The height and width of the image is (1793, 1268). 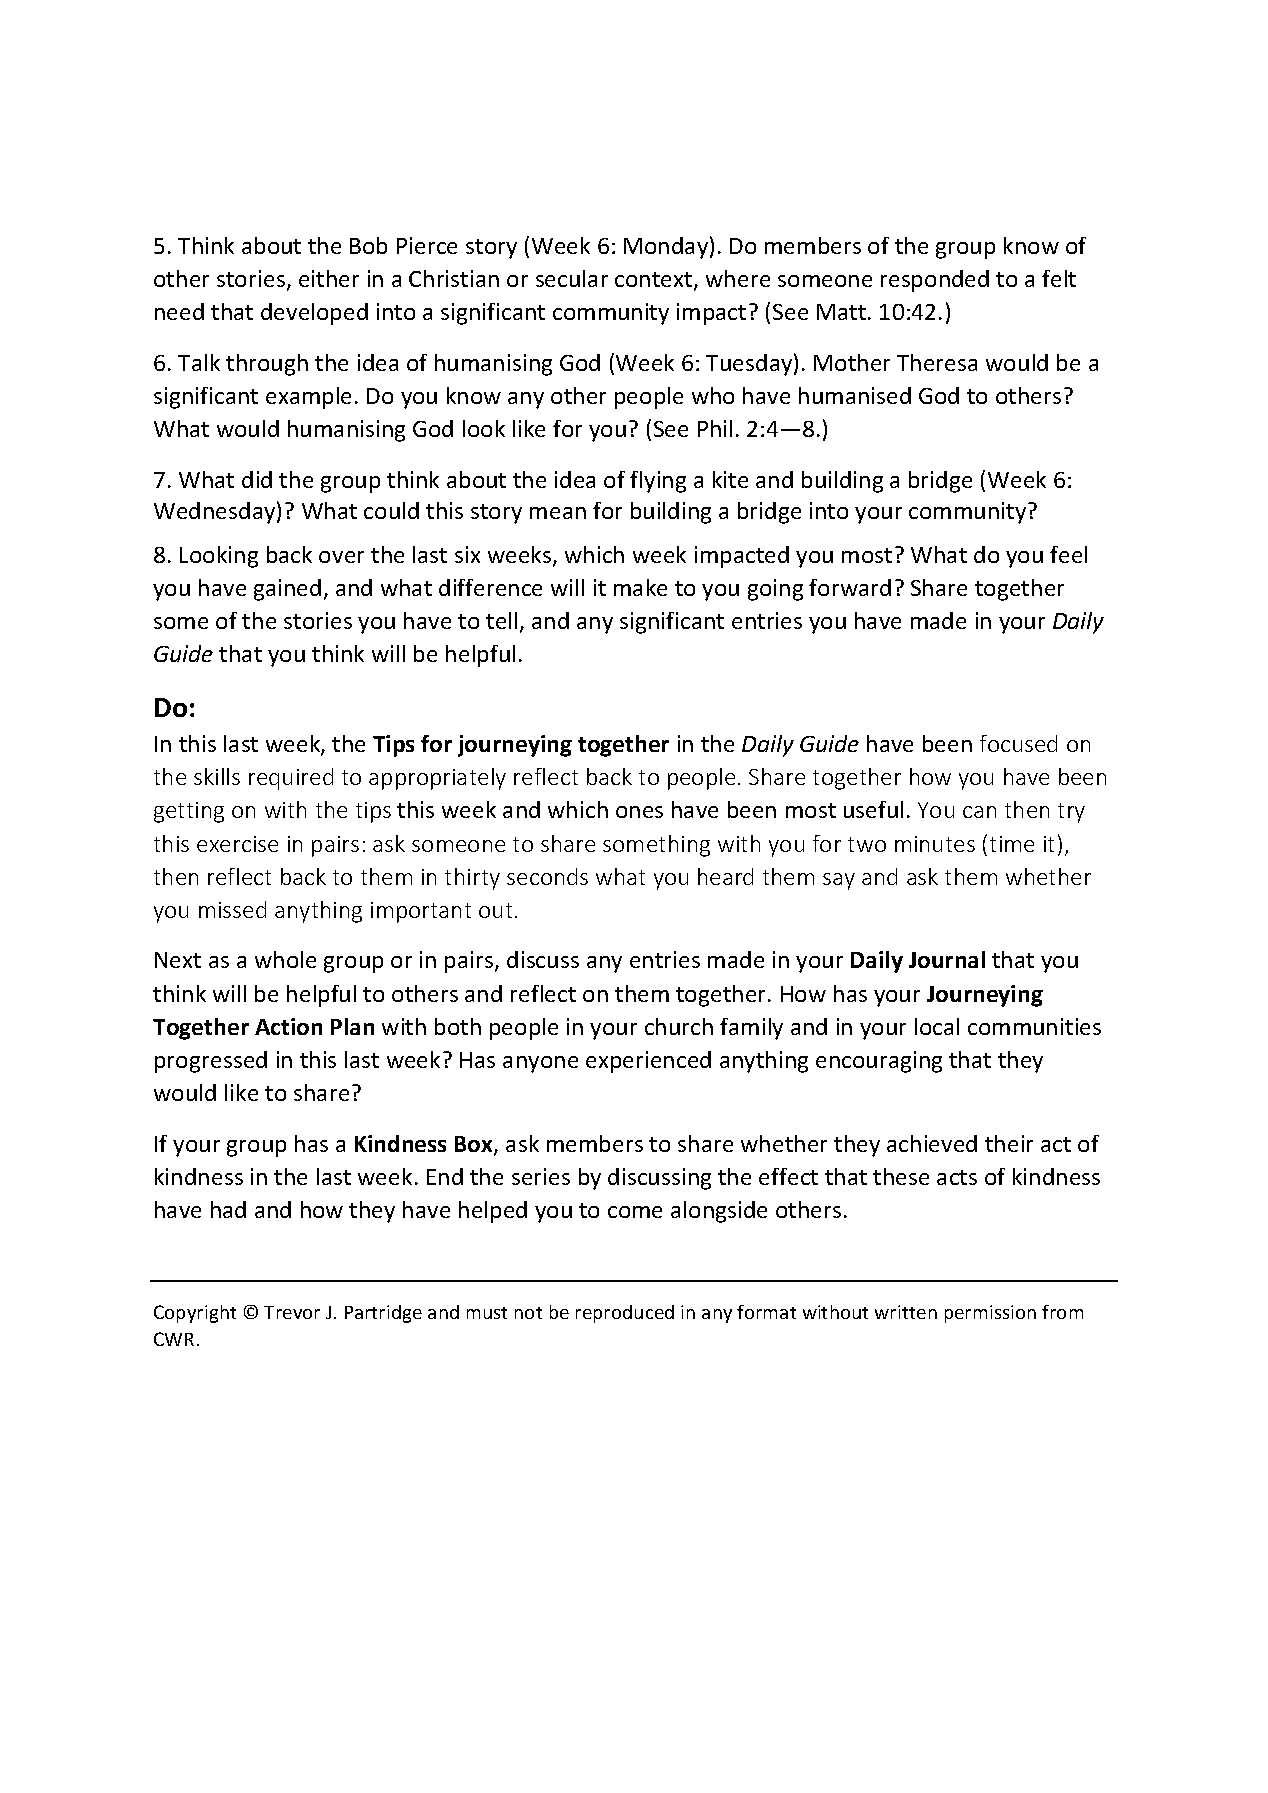 I want to click on whole, so click(x=285, y=959).
